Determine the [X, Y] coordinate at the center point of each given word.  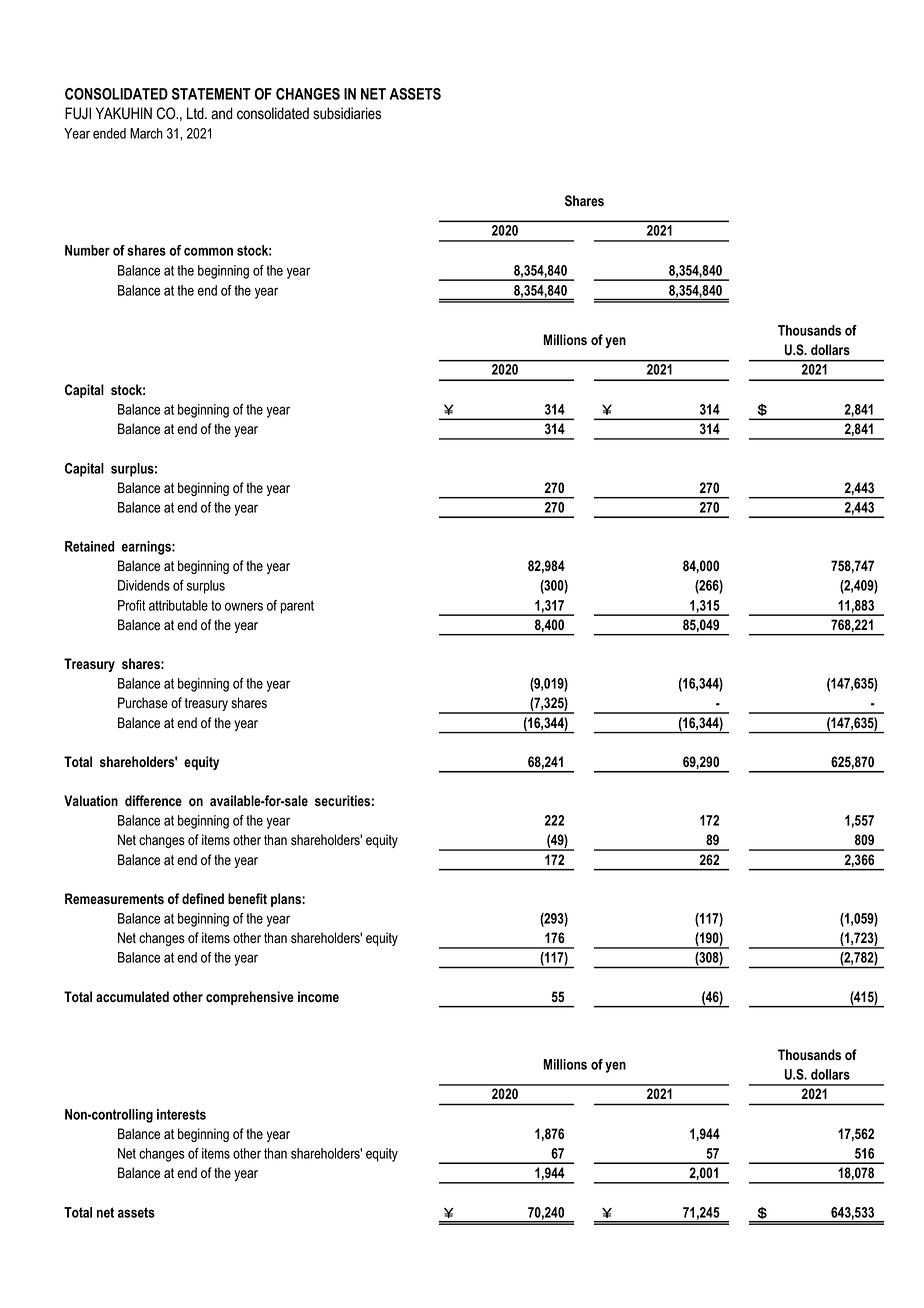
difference [153, 800]
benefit [247, 898]
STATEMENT [211, 94]
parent [297, 607]
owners [244, 606]
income [318, 996]
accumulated [132, 996]
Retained [90, 546]
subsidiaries [347, 113]
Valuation [91, 800]
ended [109, 133]
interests [181, 1114]
